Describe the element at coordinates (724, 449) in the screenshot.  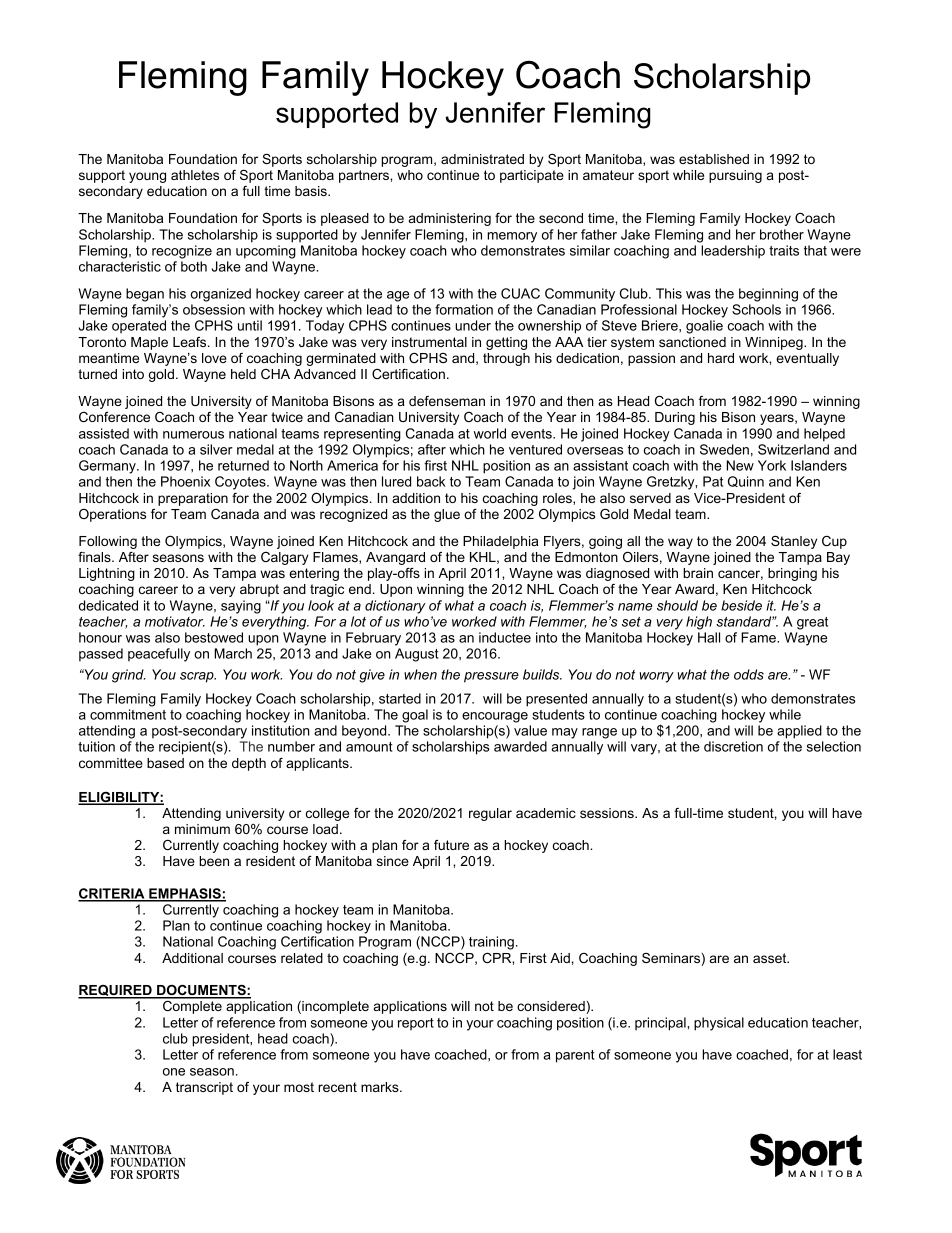
I see `Sweden` at that location.
